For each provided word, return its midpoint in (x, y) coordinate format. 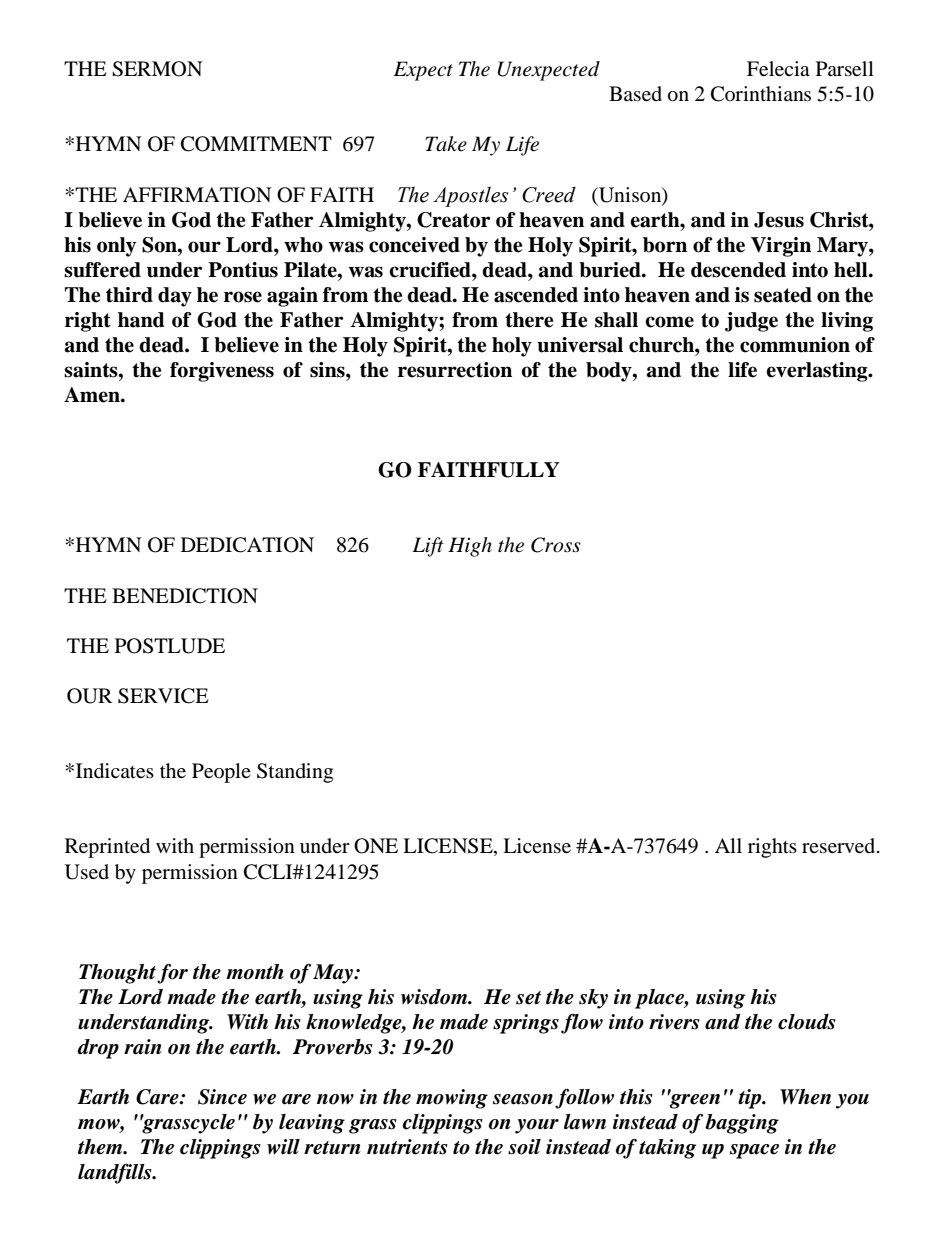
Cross (556, 545)
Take (446, 144)
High (470, 547)
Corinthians (761, 94)
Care (158, 1097)
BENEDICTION (185, 596)
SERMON (157, 69)
